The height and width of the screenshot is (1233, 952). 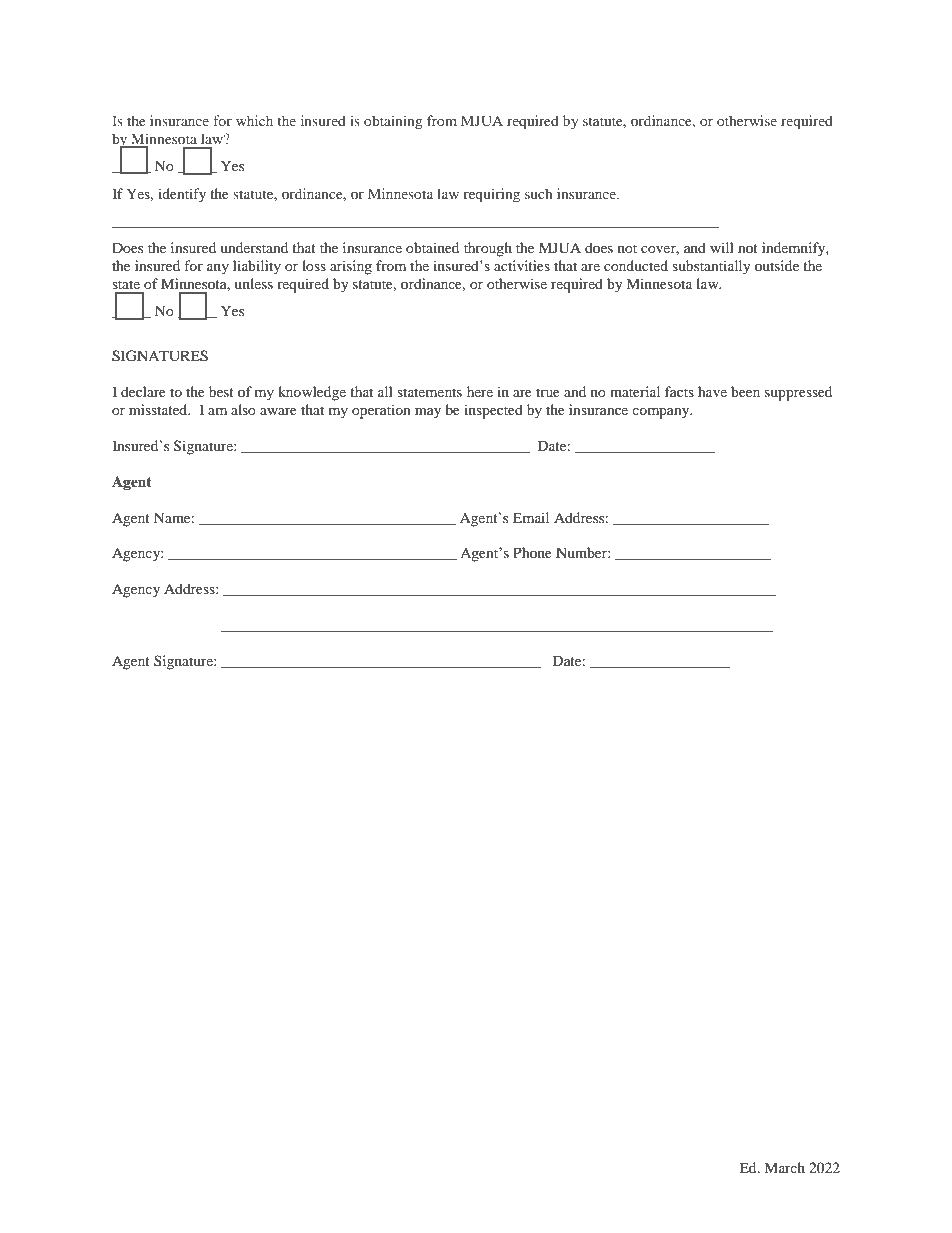 I want to click on aware, so click(x=278, y=411).
